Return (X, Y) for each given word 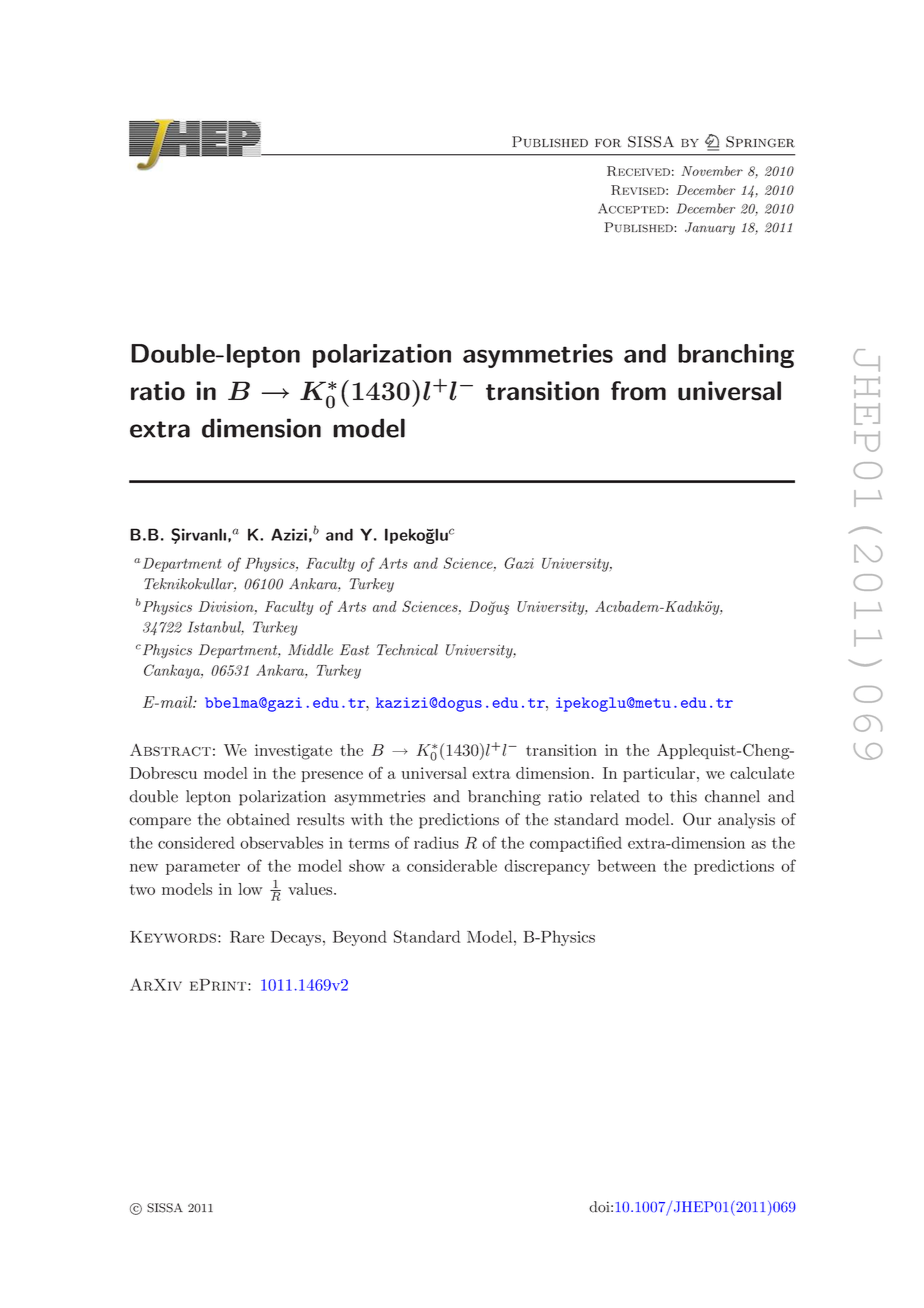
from (638, 391)
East (354, 650)
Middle (310, 650)
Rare (247, 937)
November (712, 171)
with (367, 819)
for (608, 143)
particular (659, 774)
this (683, 796)
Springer (760, 142)
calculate (762, 773)
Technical (407, 650)
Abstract (170, 750)
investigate (293, 752)
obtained (258, 819)
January (710, 228)
